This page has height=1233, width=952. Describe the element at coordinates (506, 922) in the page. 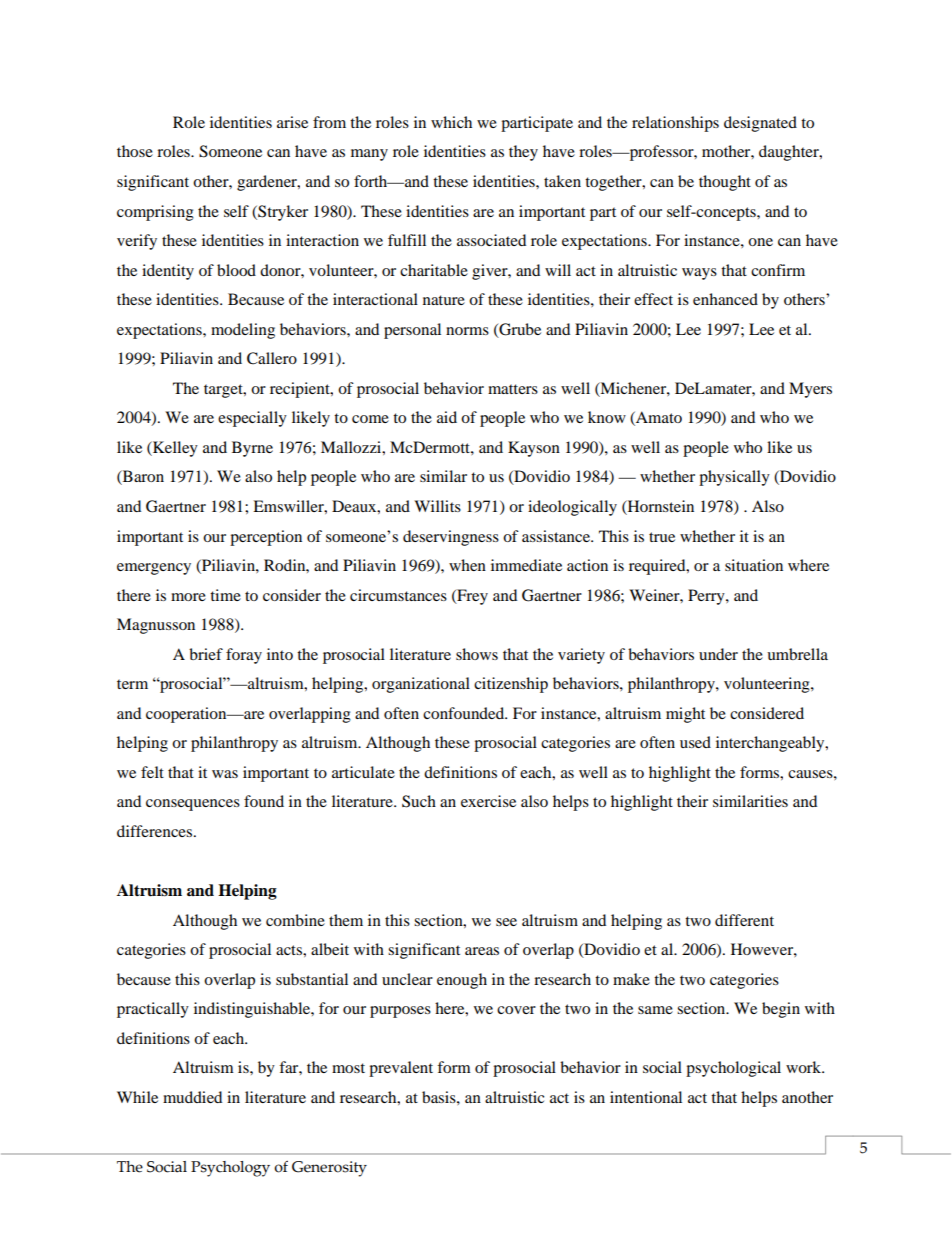

I see `see` at that location.
